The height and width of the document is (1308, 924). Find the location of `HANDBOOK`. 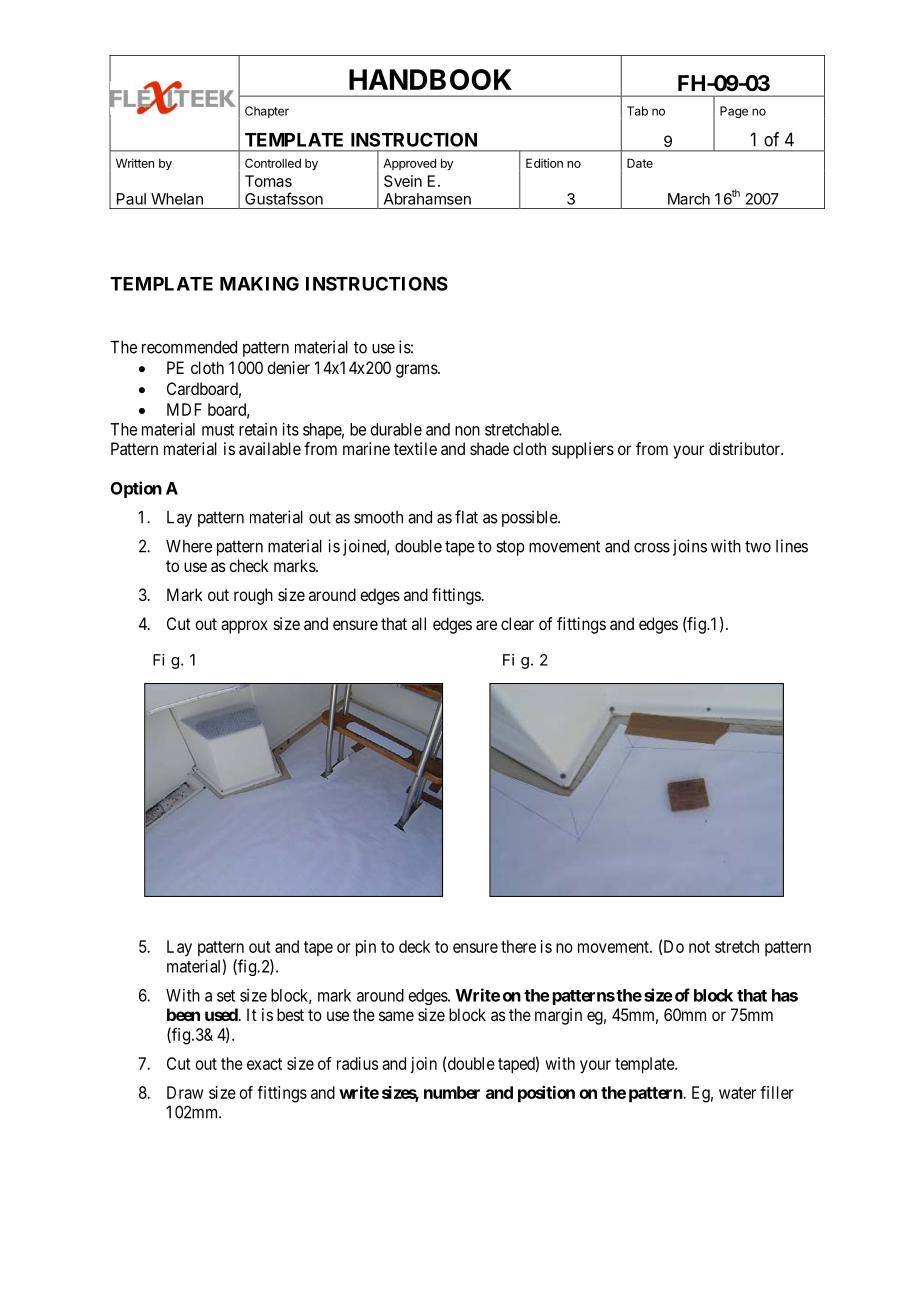

HANDBOOK is located at coordinates (430, 79).
